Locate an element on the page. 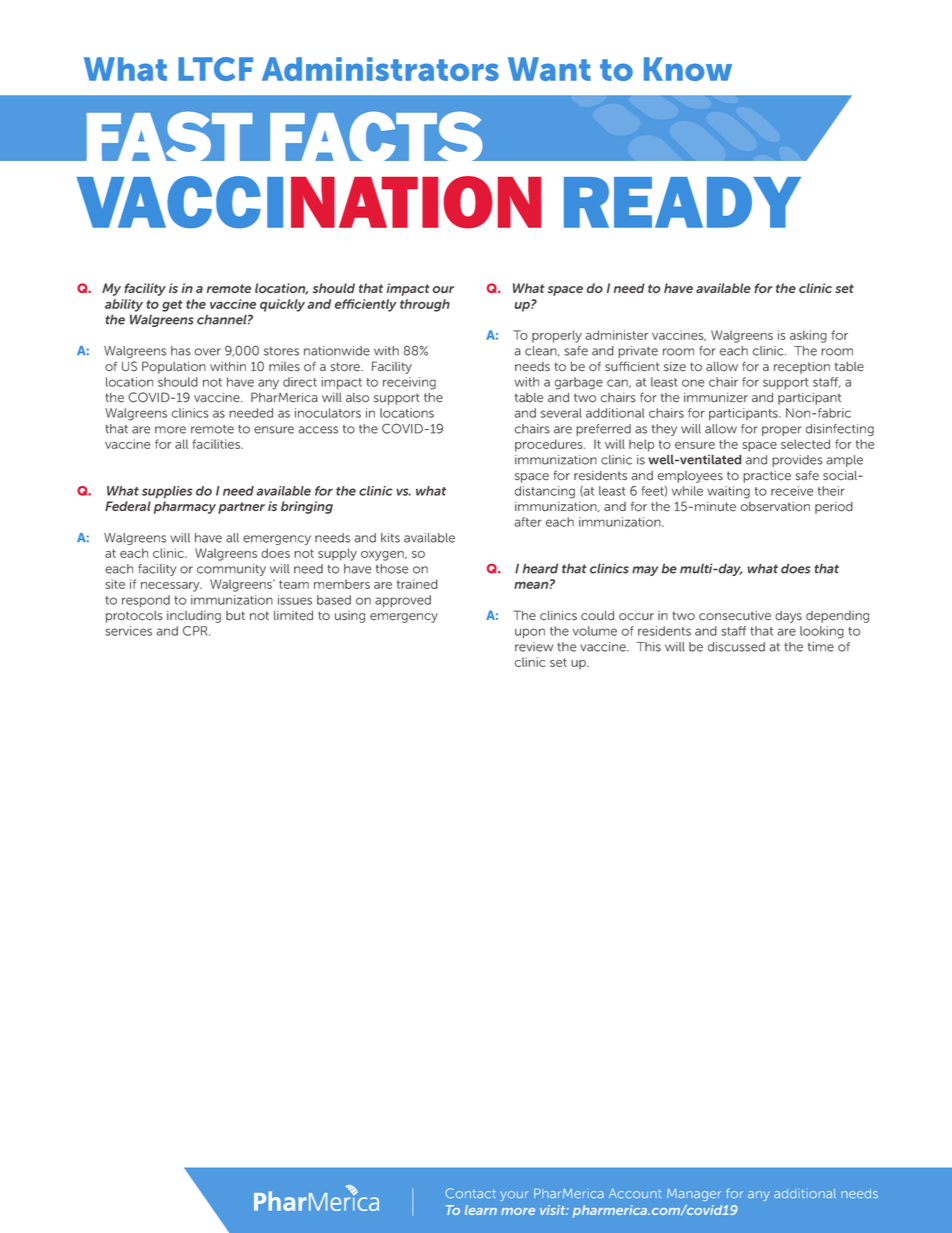 Image resolution: width=952 pixels, height=1233 pixels. CPR is located at coordinates (196, 631).
